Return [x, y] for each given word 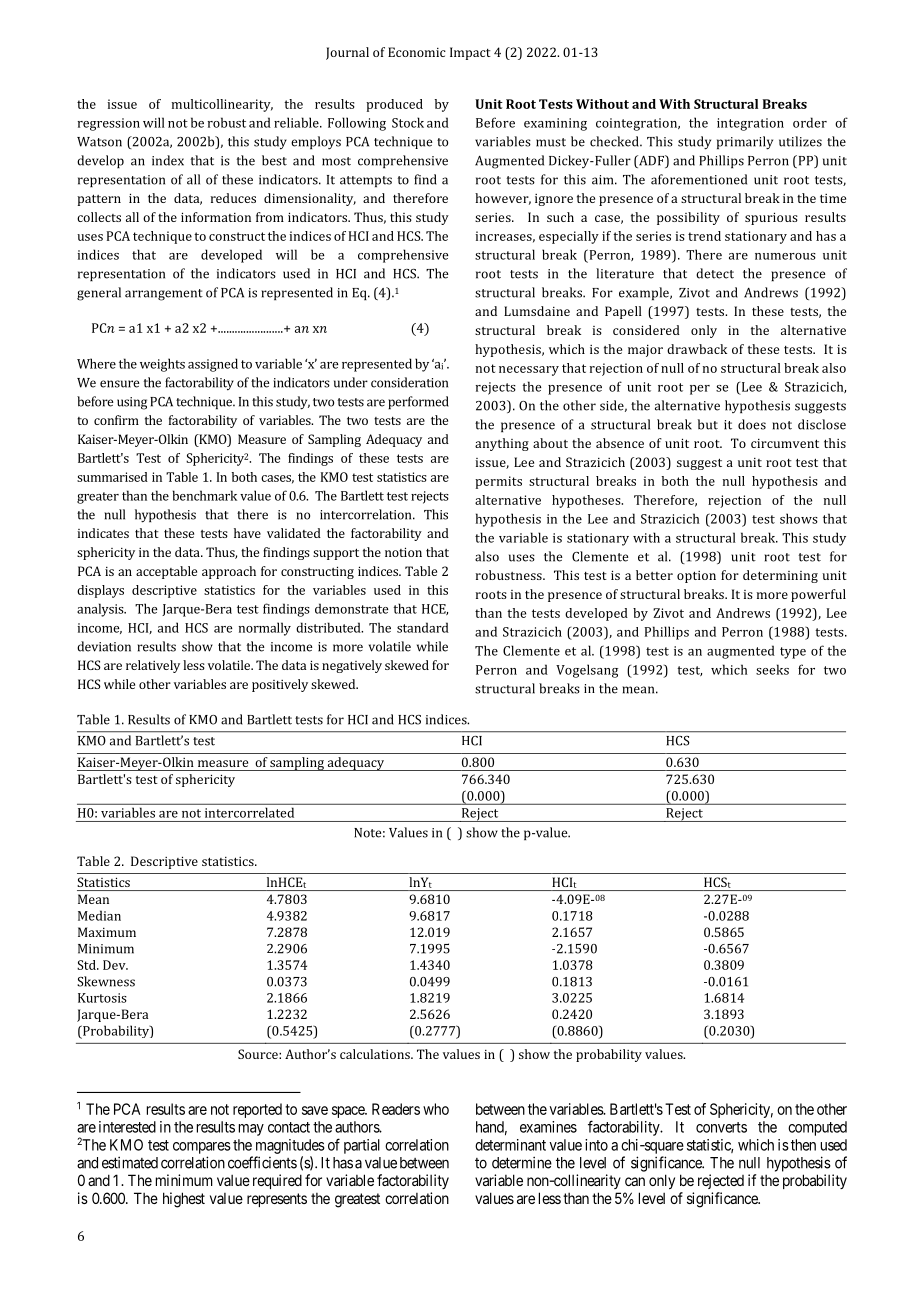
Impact [470, 53]
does [752, 424]
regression [109, 124]
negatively [352, 666]
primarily [745, 143]
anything [502, 444]
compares [202, 1148]
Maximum [107, 932]
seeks [772, 669]
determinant [510, 1145]
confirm [116, 420]
